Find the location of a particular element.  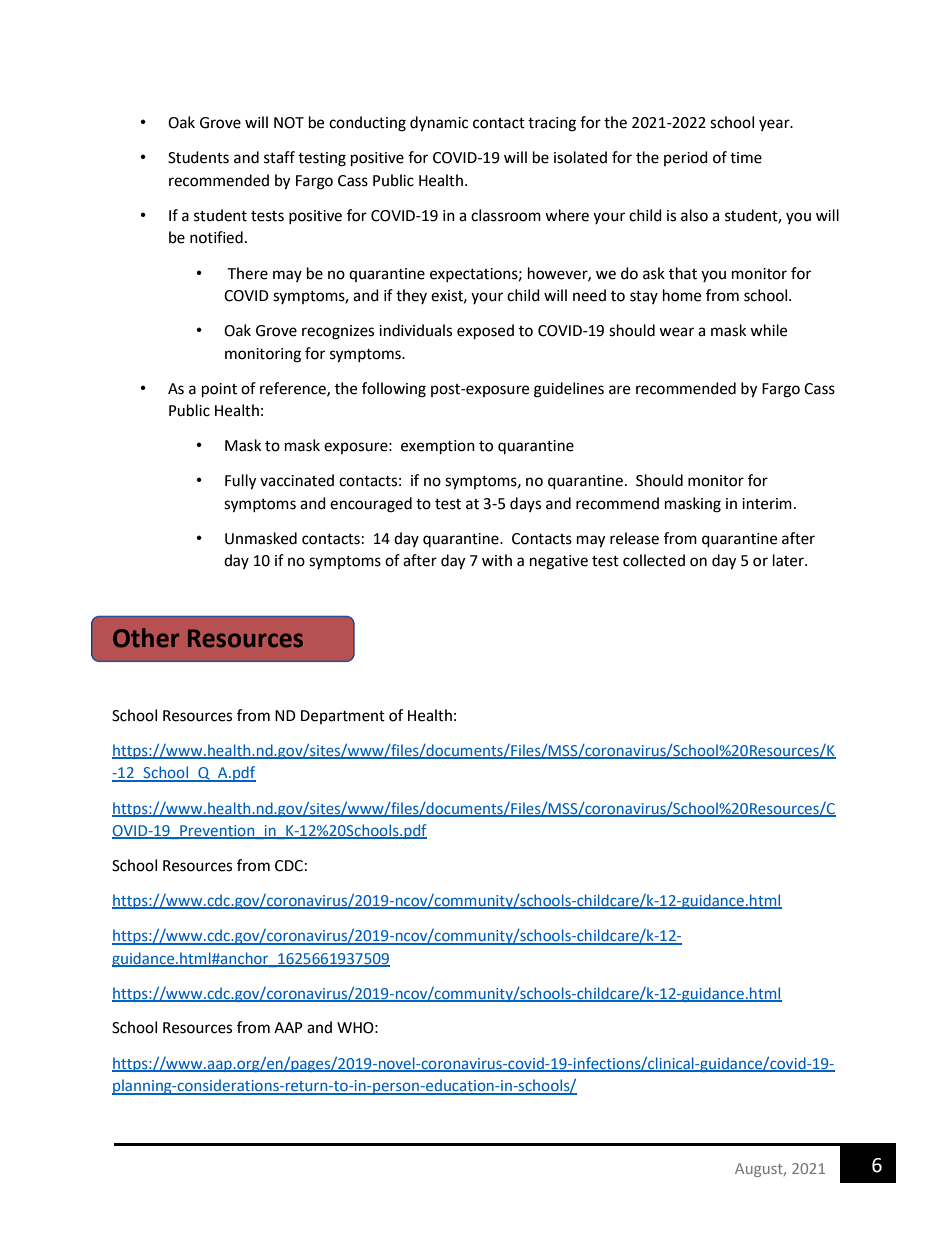

Fully is located at coordinates (240, 482).
